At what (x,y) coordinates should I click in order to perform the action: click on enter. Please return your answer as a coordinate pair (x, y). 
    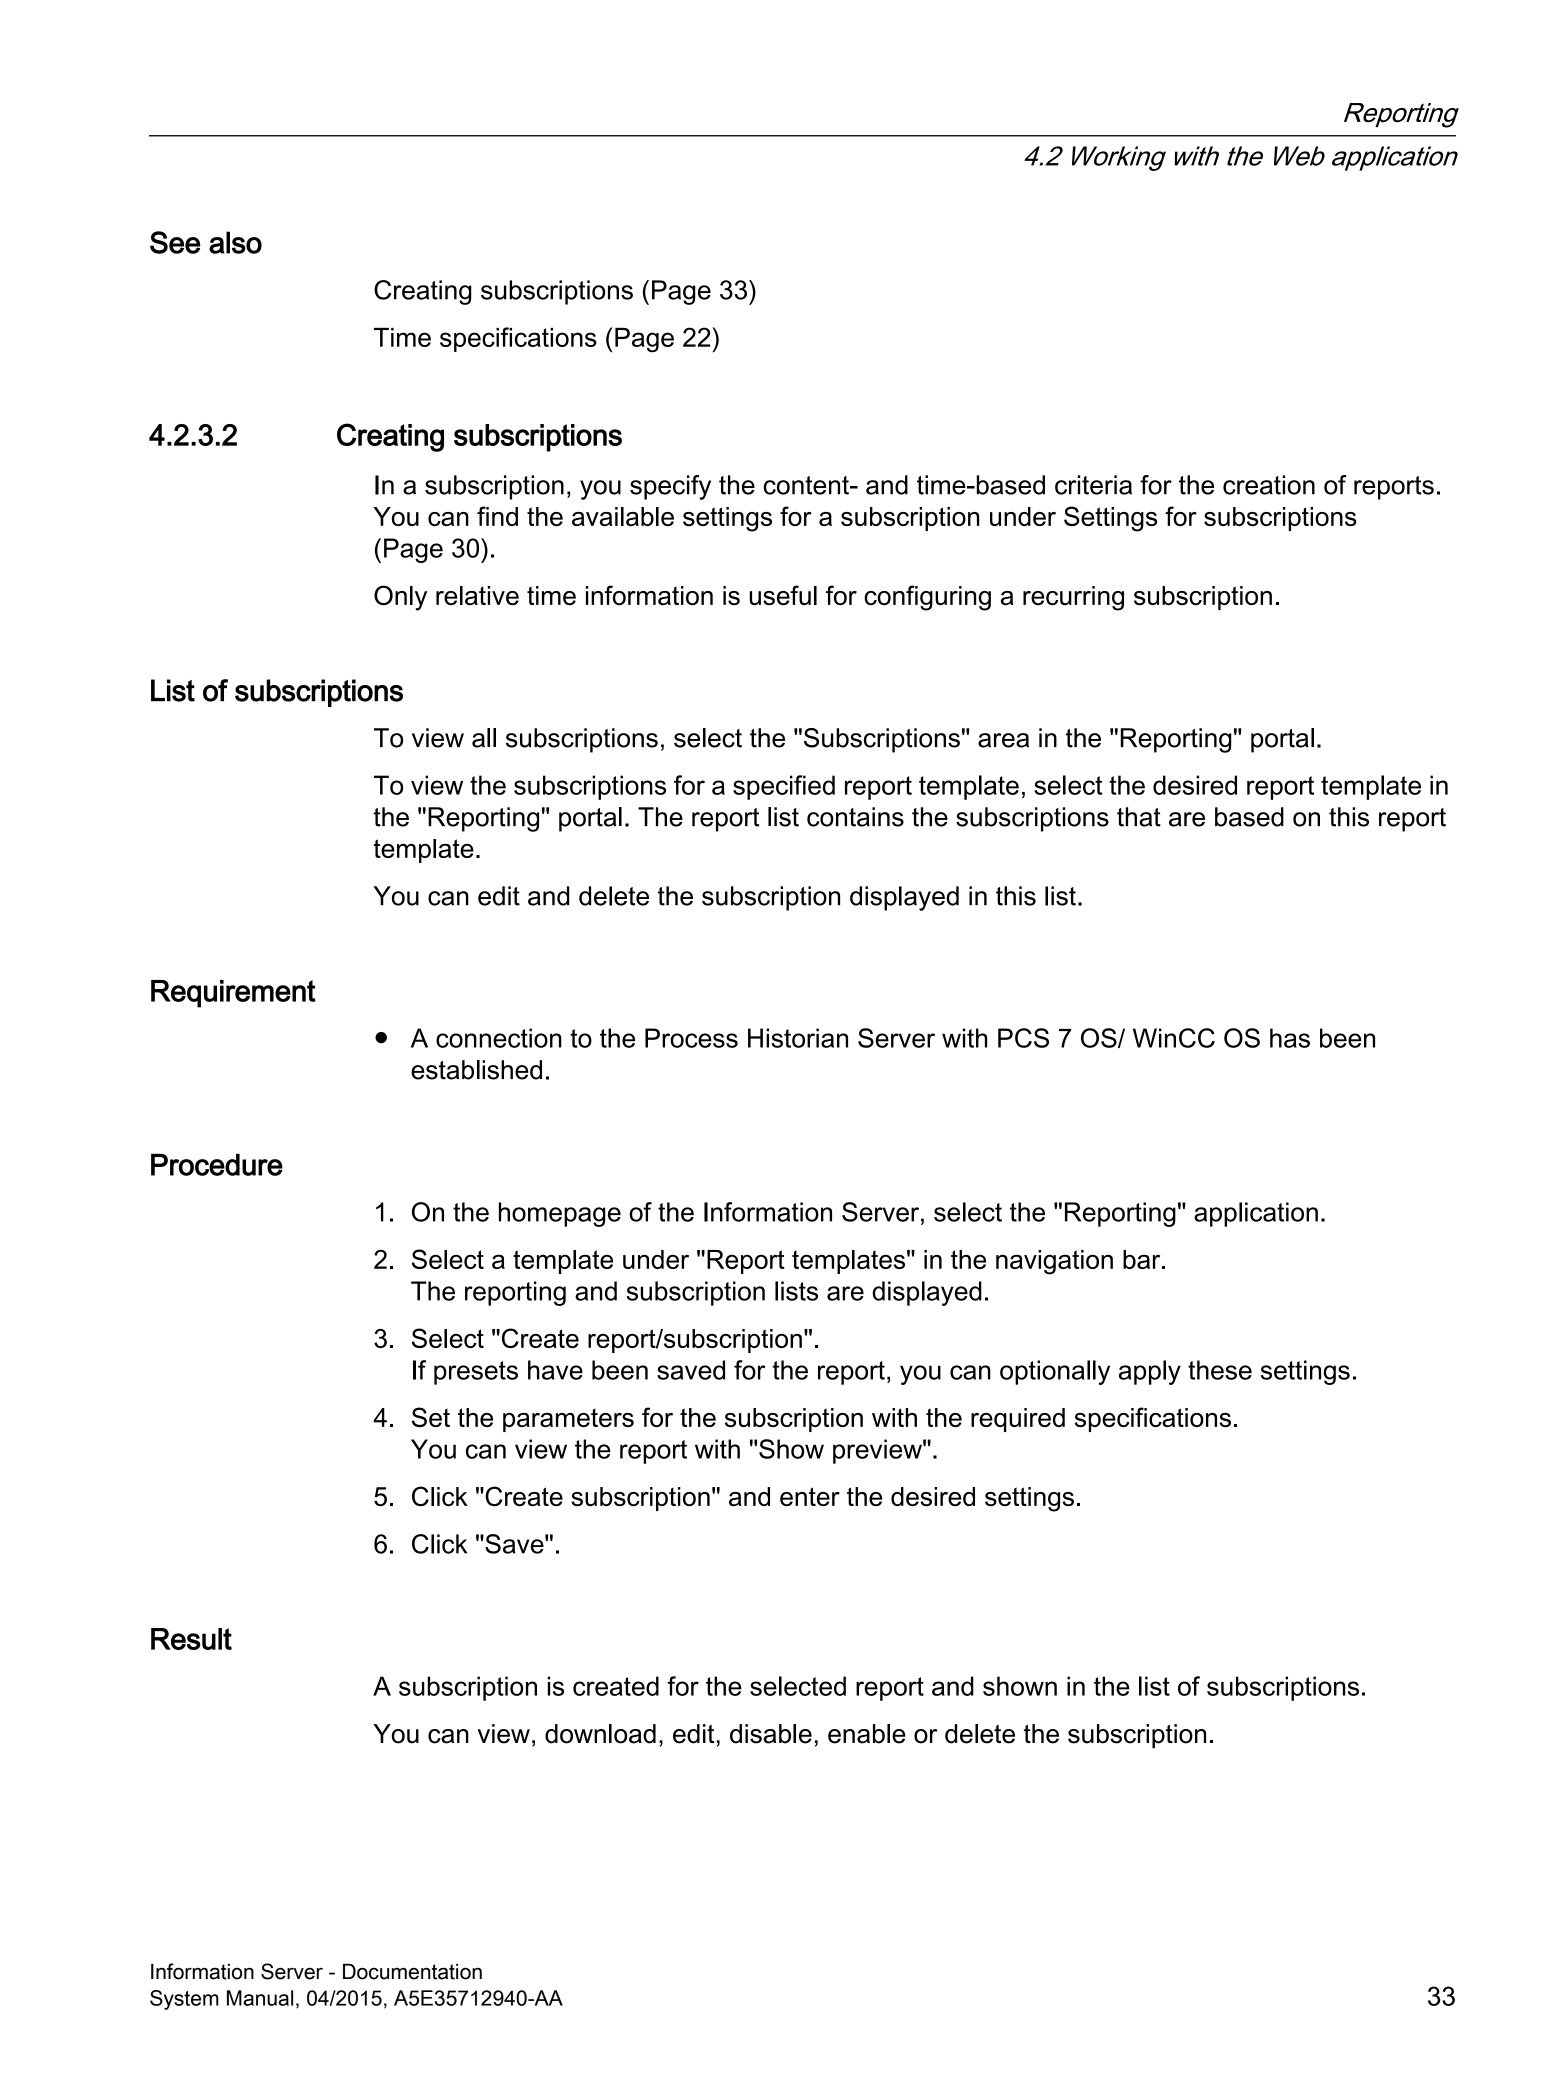
    Looking at the image, I should click on (810, 1496).
